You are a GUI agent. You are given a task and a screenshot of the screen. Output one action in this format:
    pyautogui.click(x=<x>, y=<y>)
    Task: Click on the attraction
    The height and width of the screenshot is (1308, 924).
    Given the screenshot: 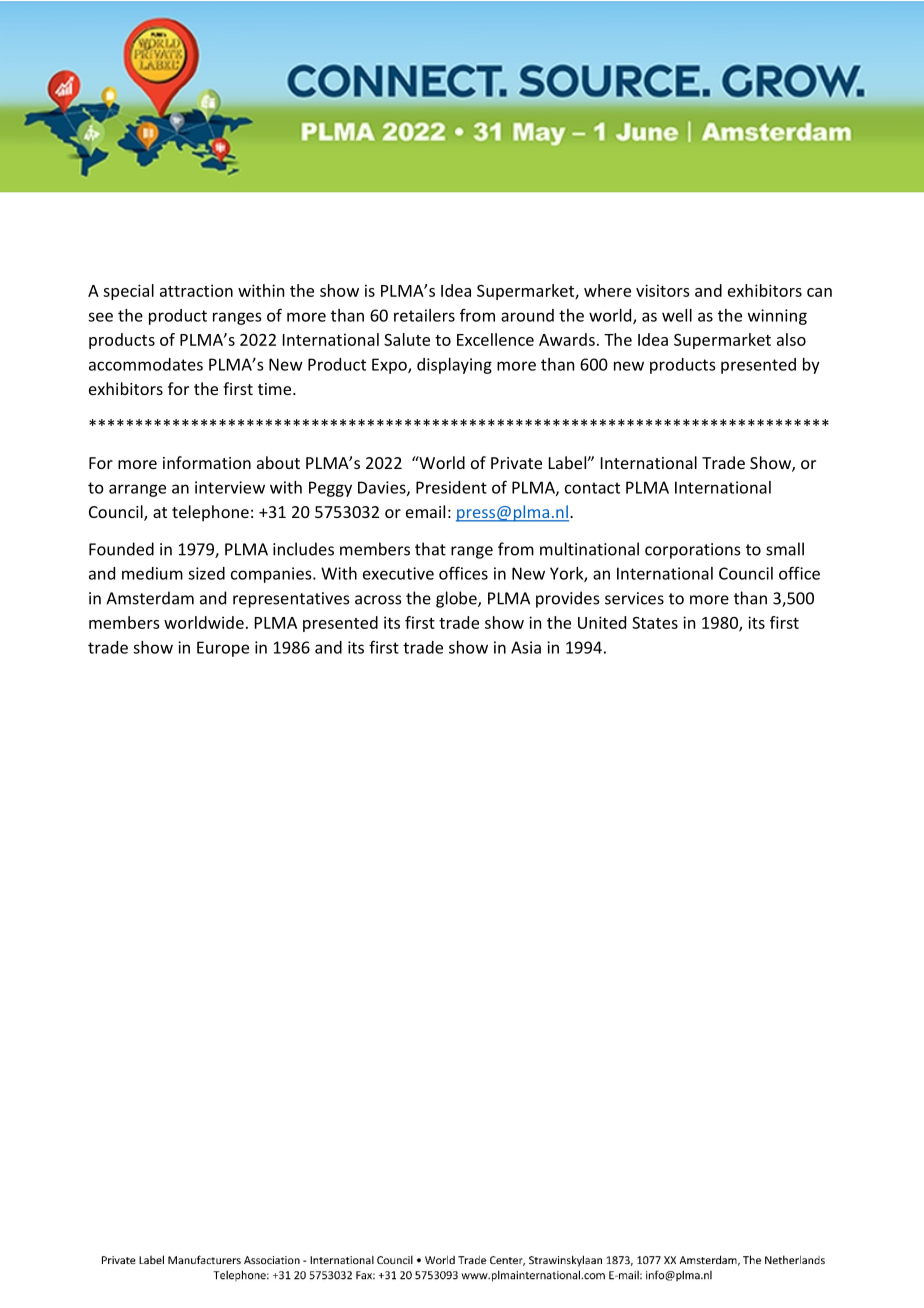 What is the action you would take?
    pyautogui.click(x=196, y=290)
